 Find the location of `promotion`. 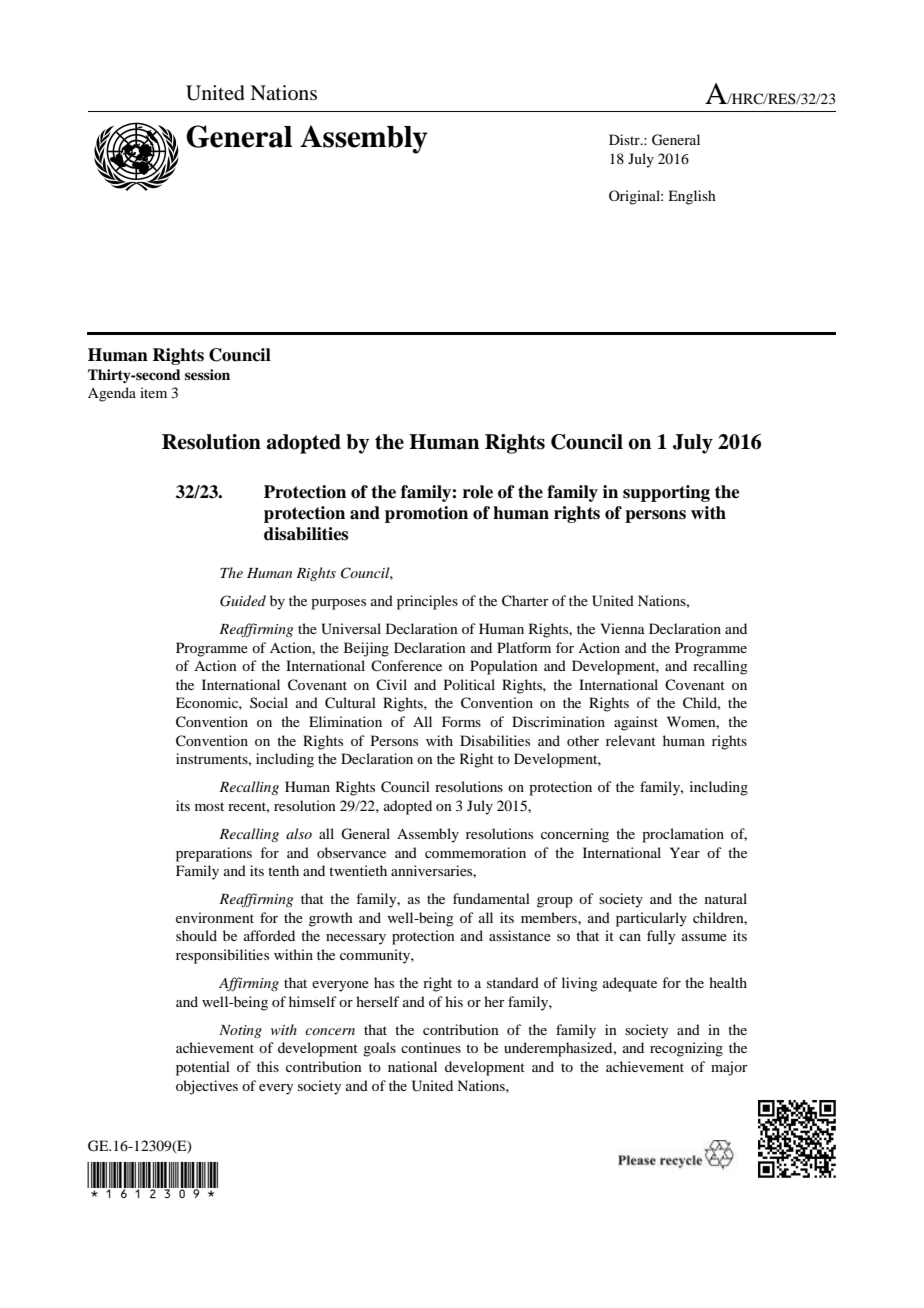

promotion is located at coordinates (426, 514).
